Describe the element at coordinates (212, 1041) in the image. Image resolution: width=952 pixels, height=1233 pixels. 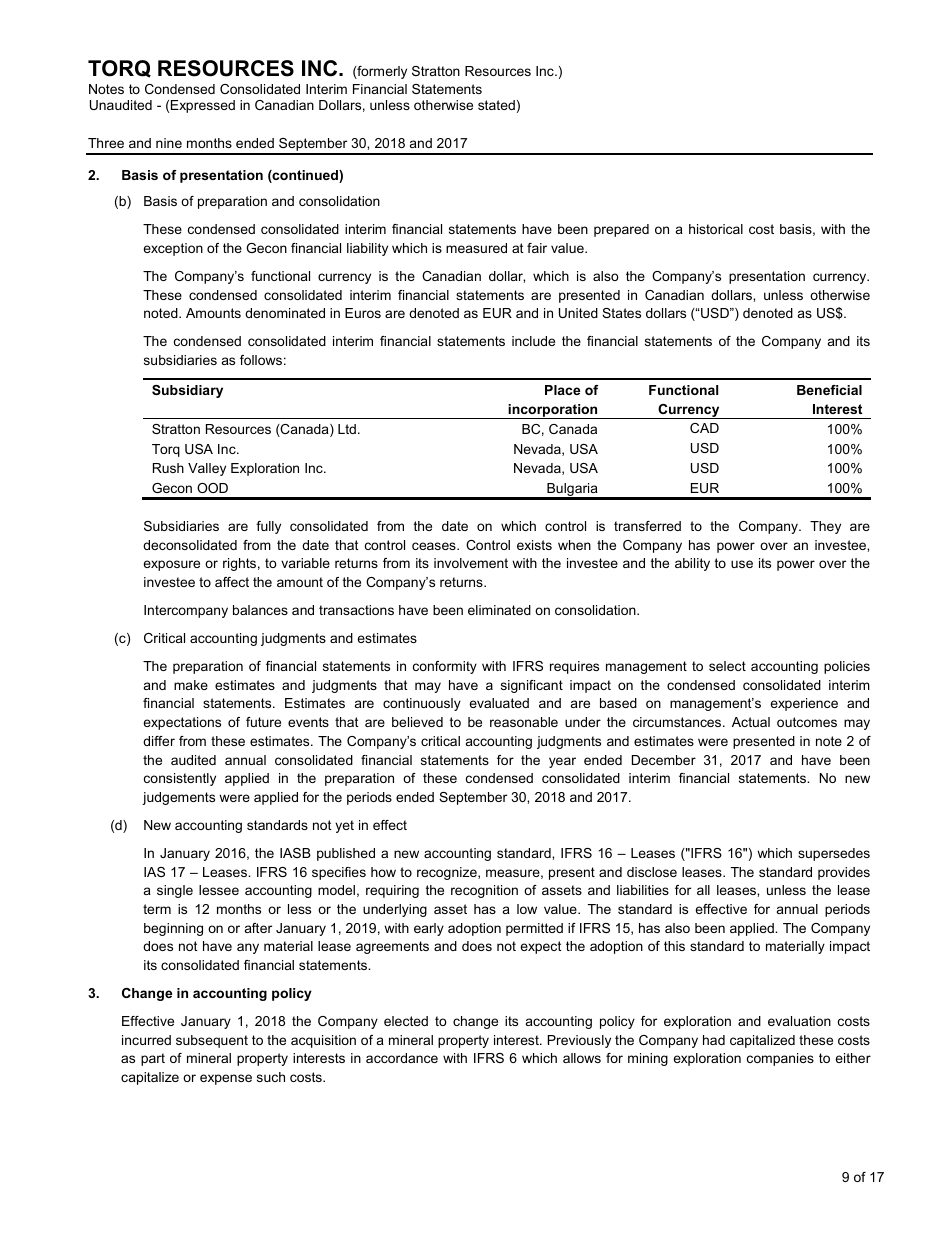
I see `subsequent` at that location.
